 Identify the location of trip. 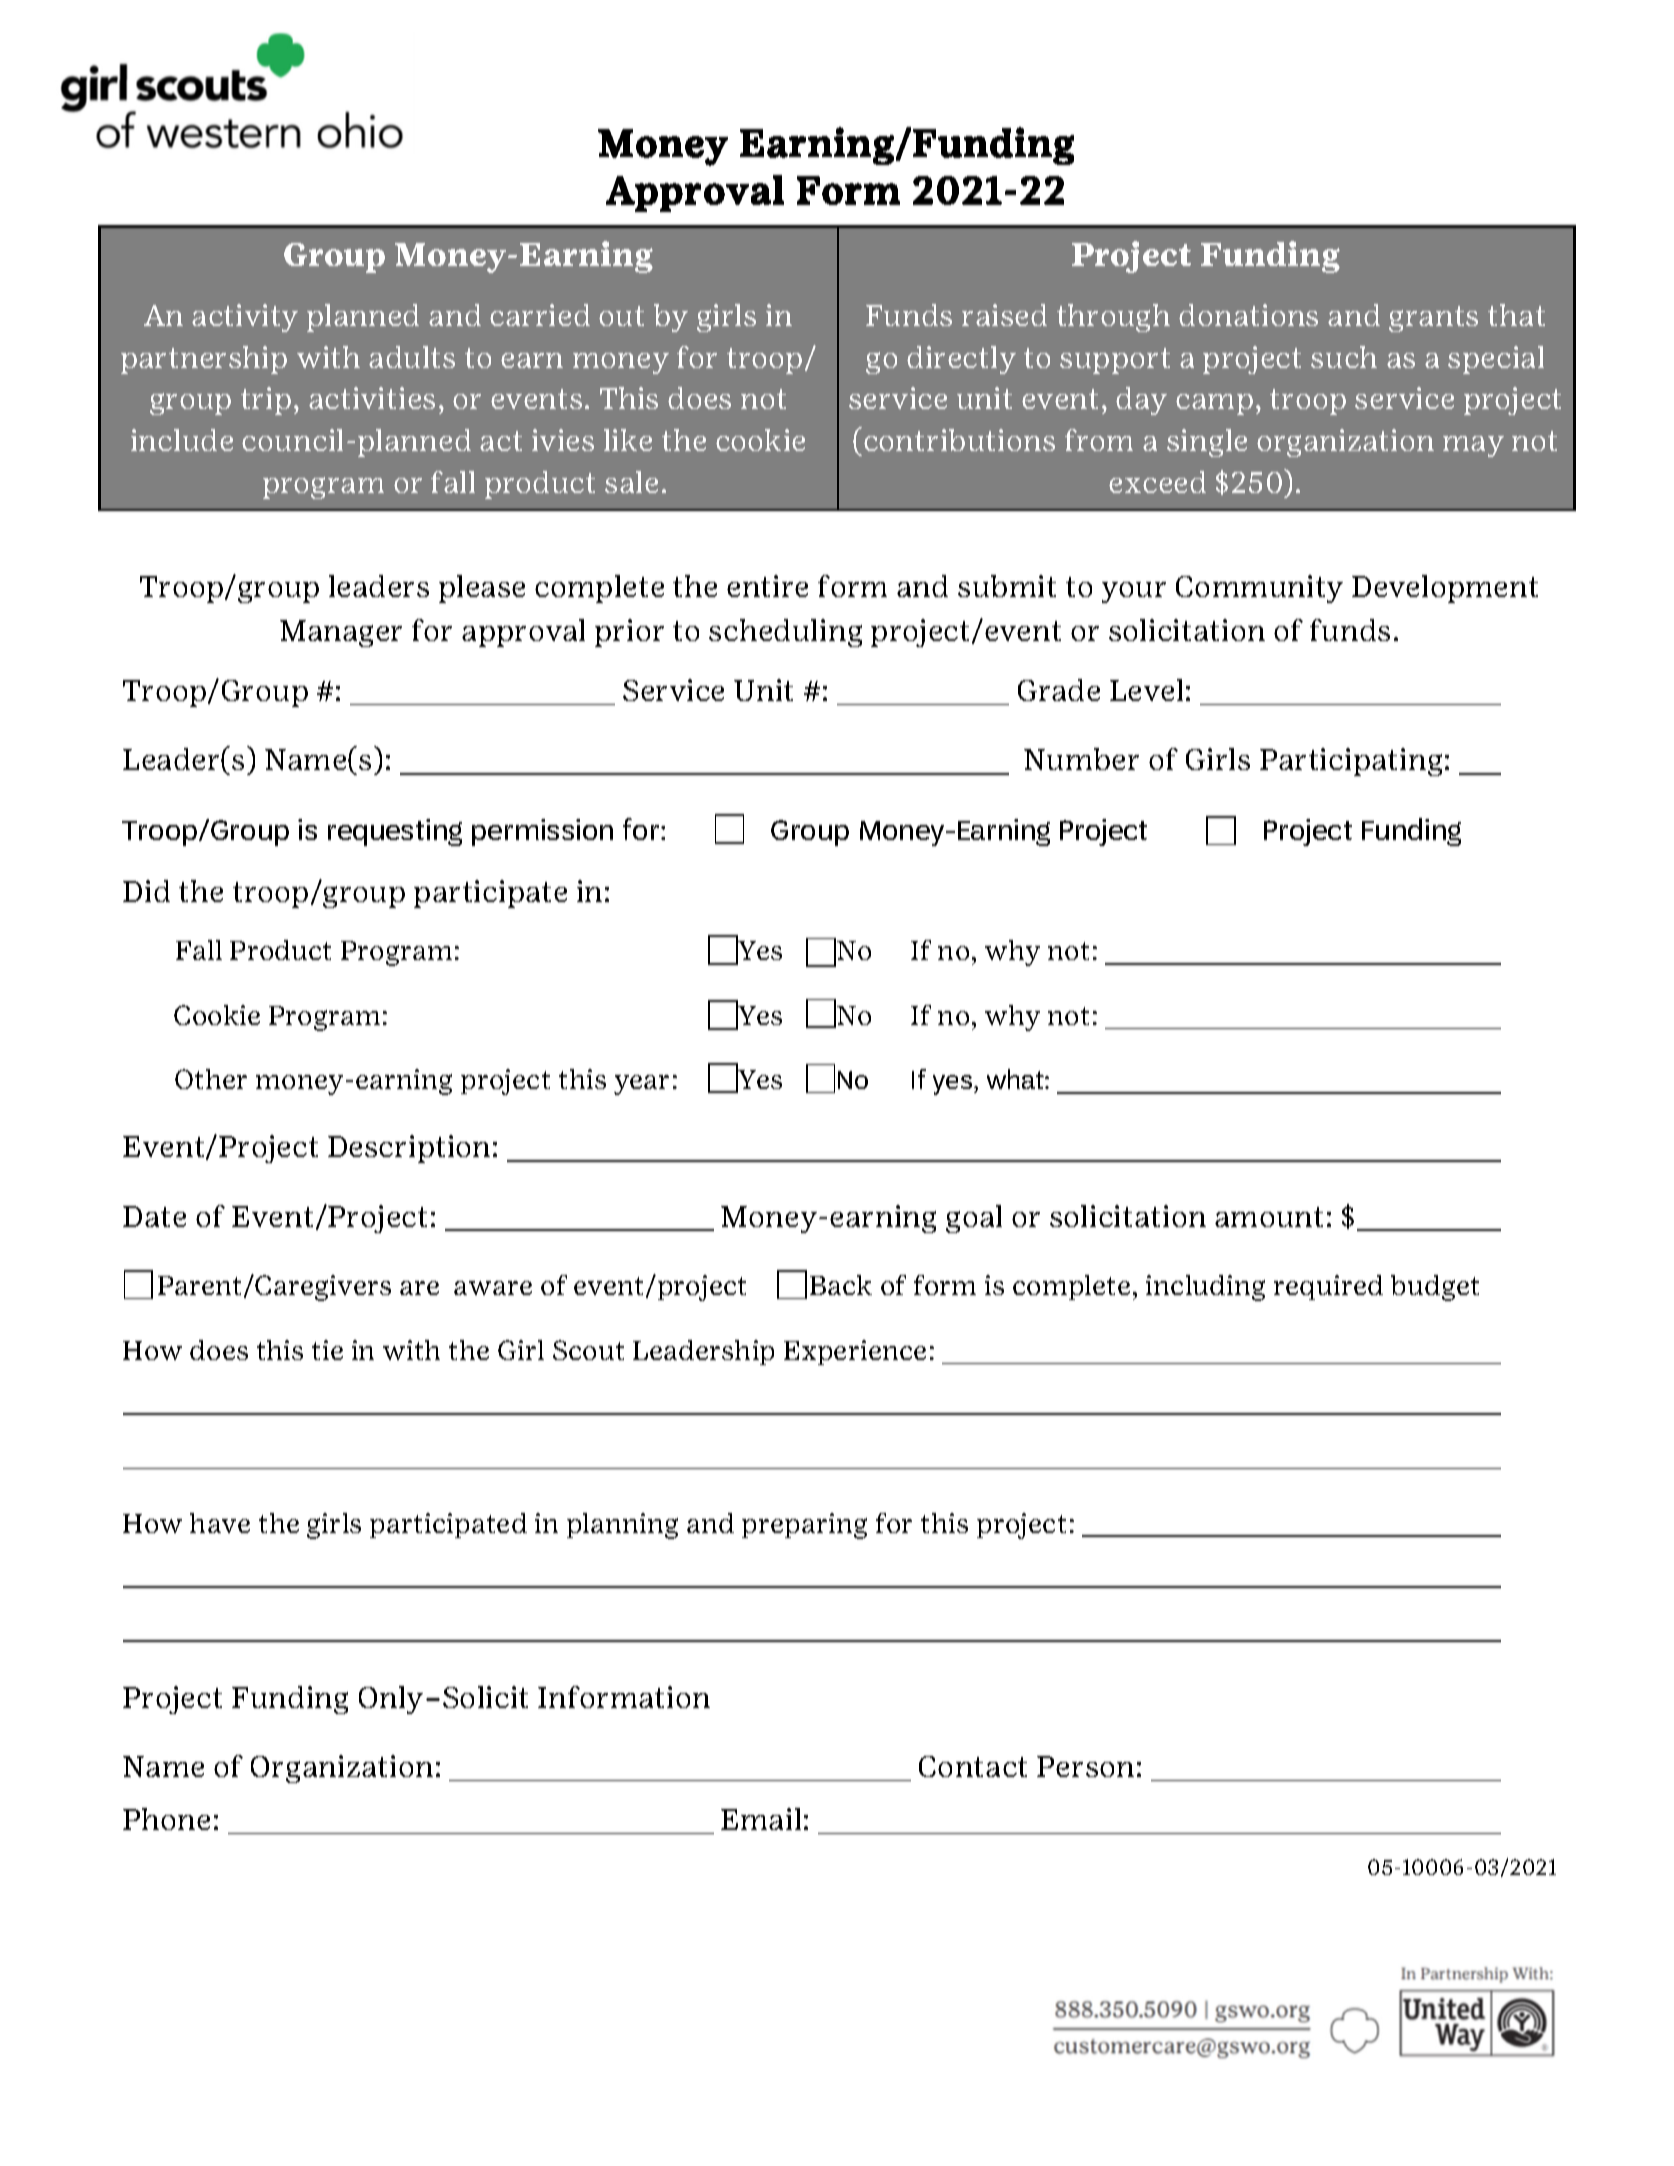
(266, 401).
